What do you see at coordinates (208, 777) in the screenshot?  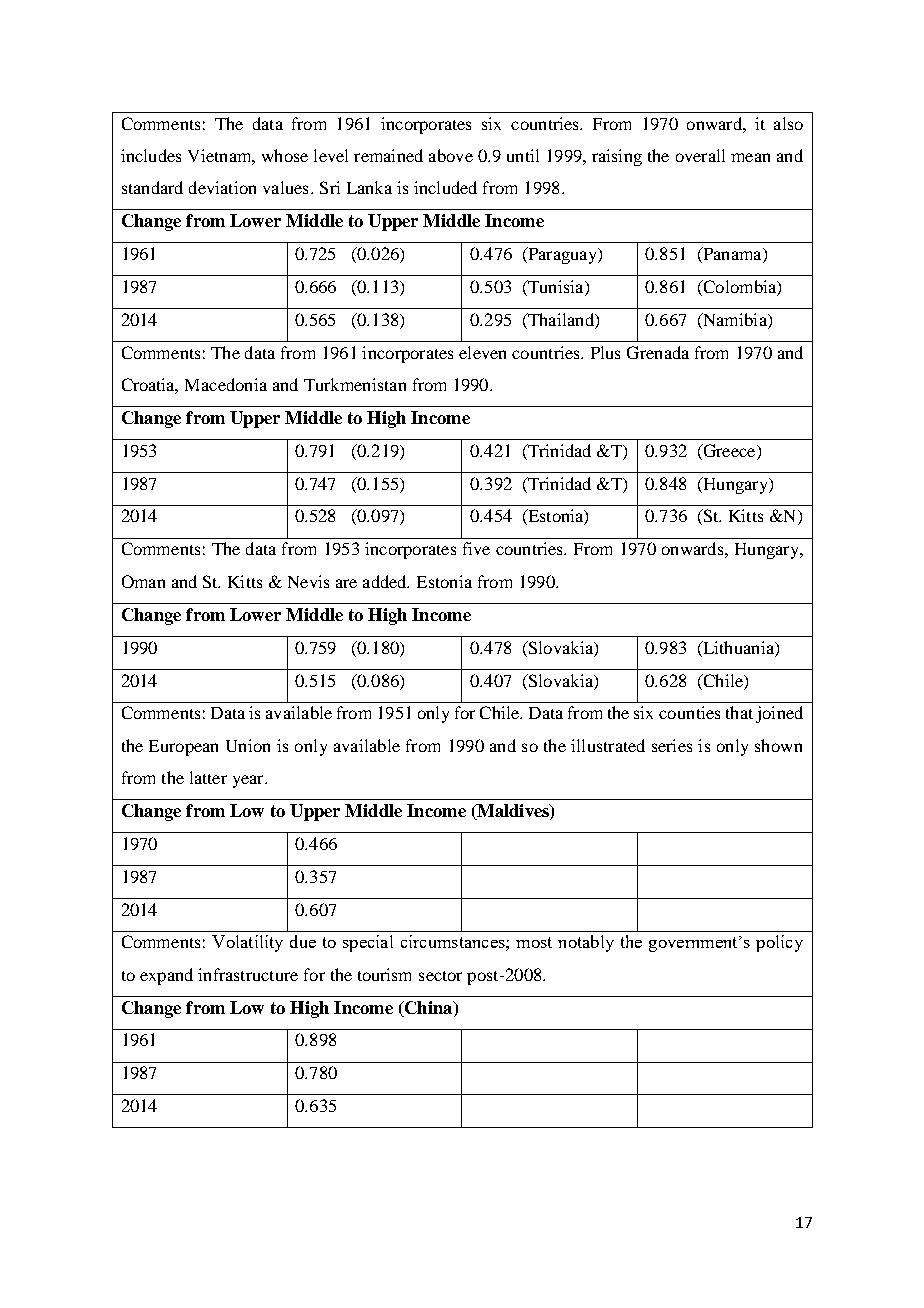 I see `latter` at bounding box center [208, 777].
